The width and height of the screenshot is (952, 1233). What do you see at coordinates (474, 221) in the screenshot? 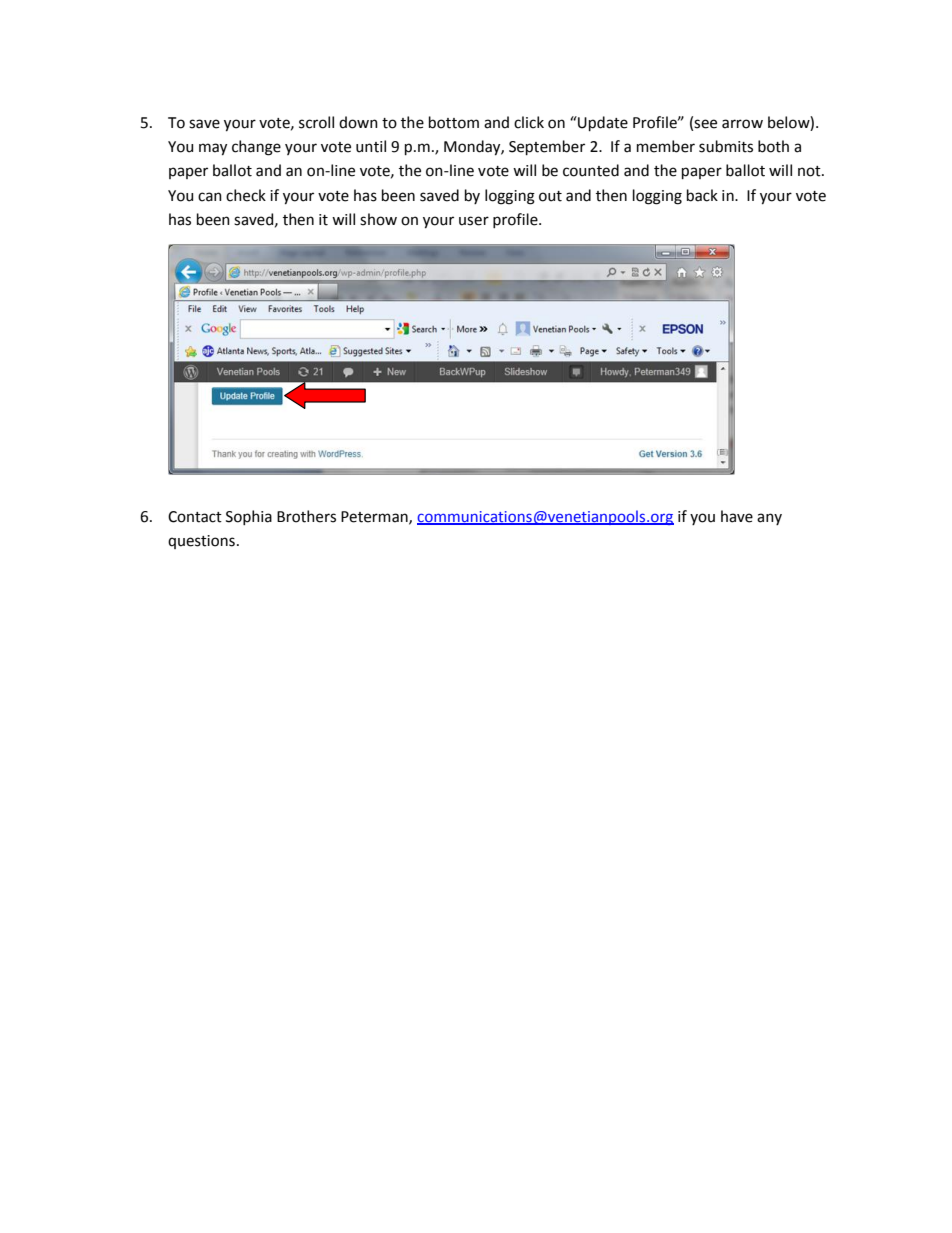
I see `user` at bounding box center [474, 221].
